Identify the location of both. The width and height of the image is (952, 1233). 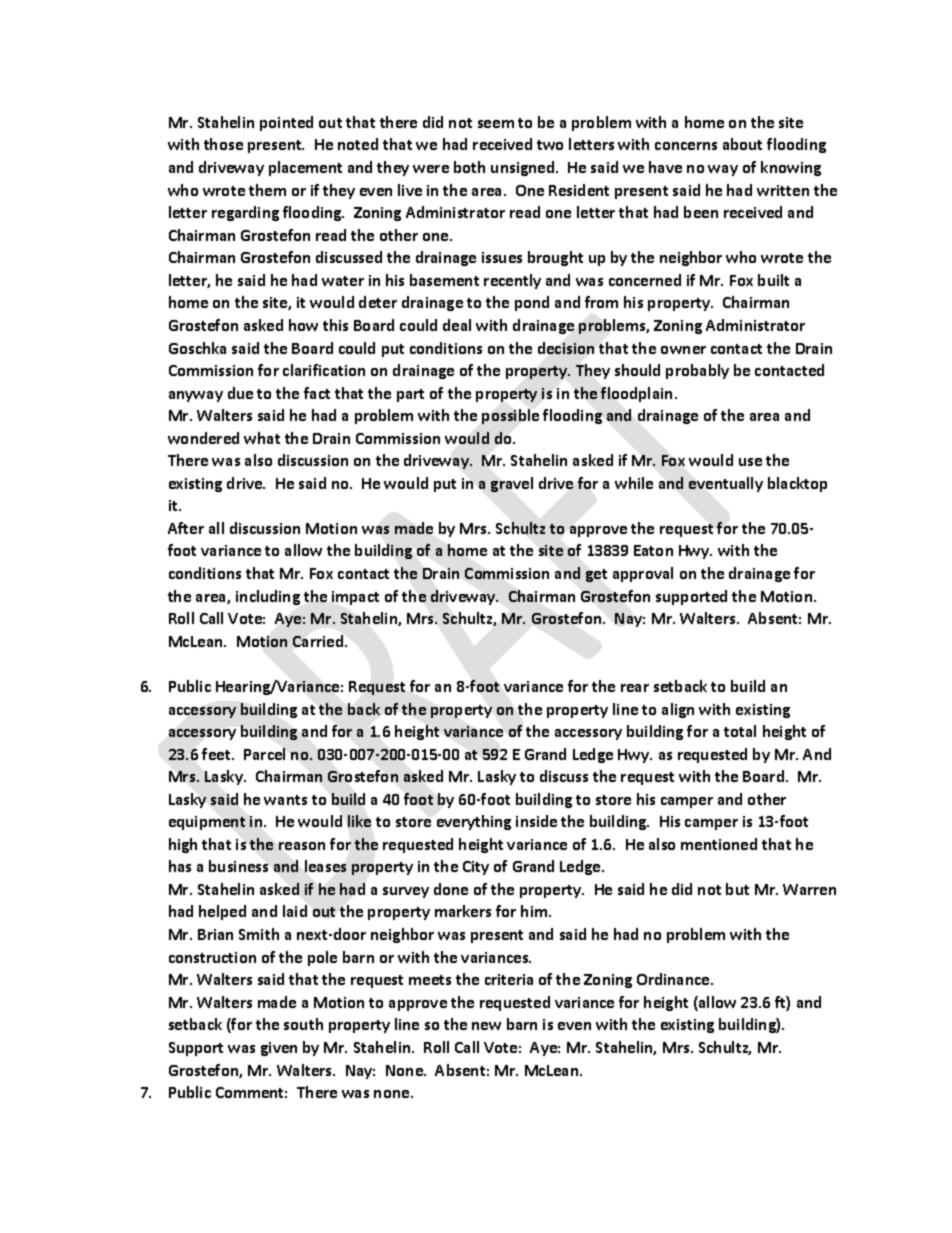
(469, 167).
